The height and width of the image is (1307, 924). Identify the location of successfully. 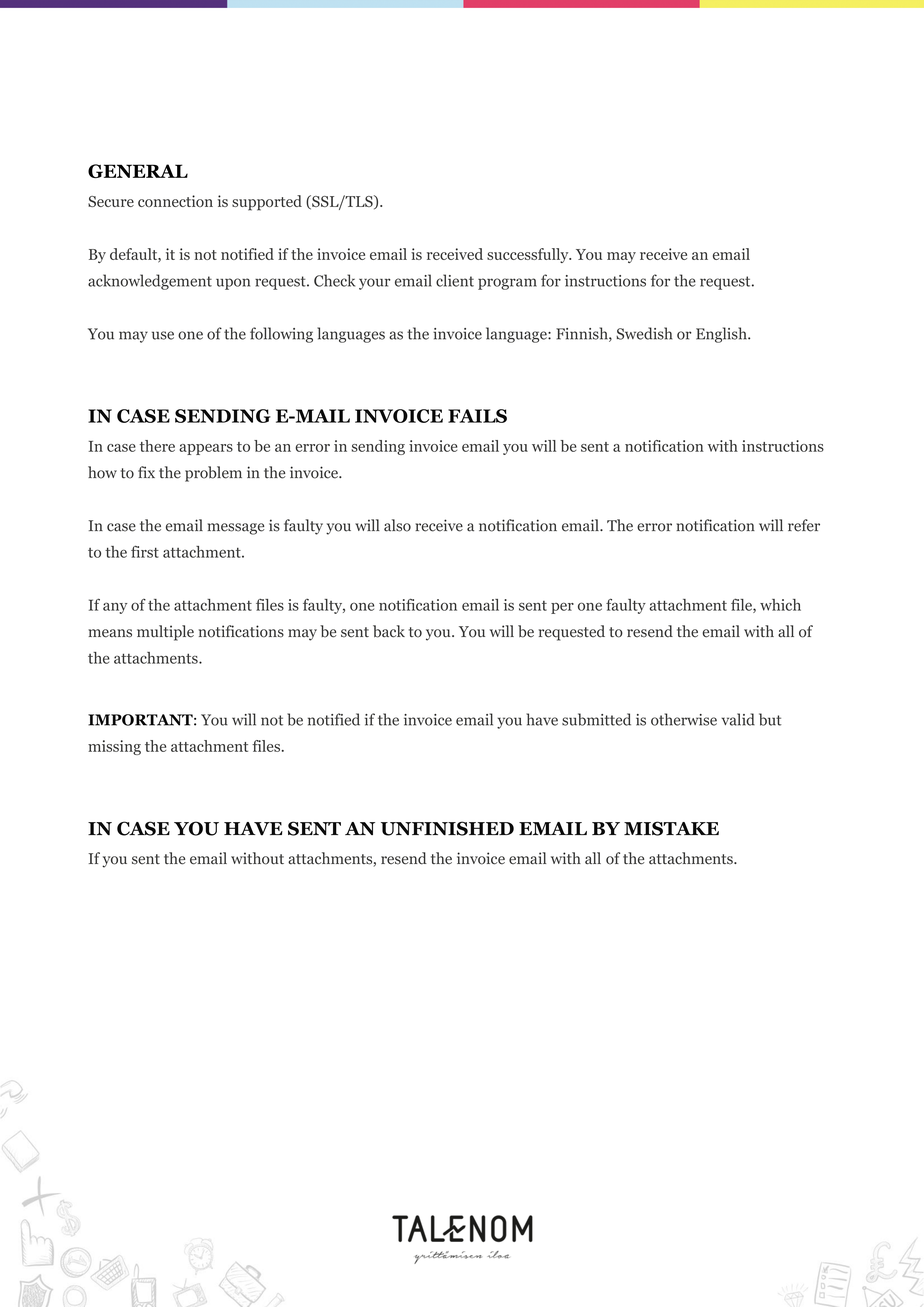
(529, 255).
